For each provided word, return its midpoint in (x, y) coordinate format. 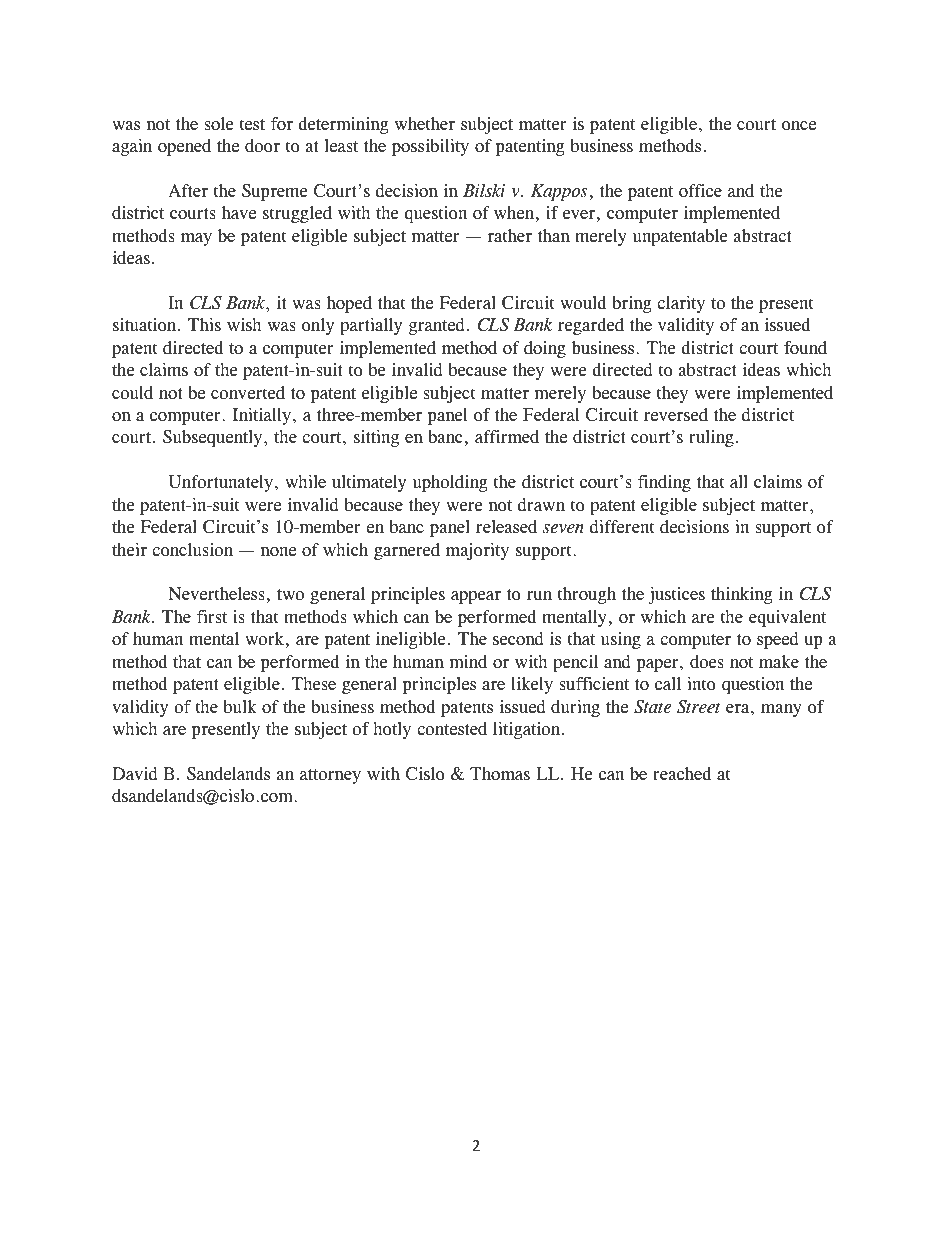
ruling (711, 438)
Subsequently (214, 438)
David (135, 774)
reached (682, 774)
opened (184, 147)
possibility (430, 147)
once (799, 126)
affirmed (507, 437)
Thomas (500, 774)
